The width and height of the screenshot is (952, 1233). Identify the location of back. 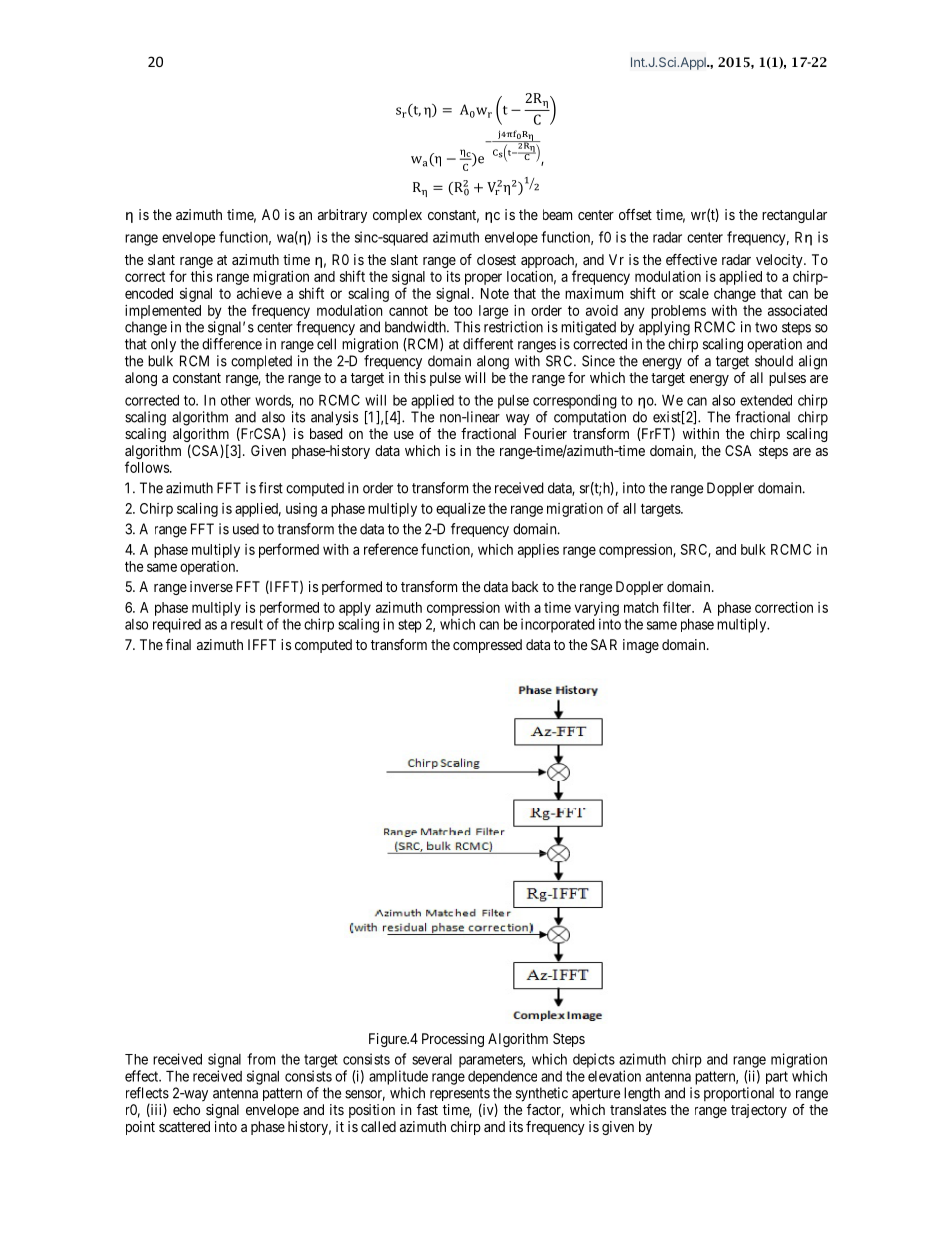
(525, 586).
